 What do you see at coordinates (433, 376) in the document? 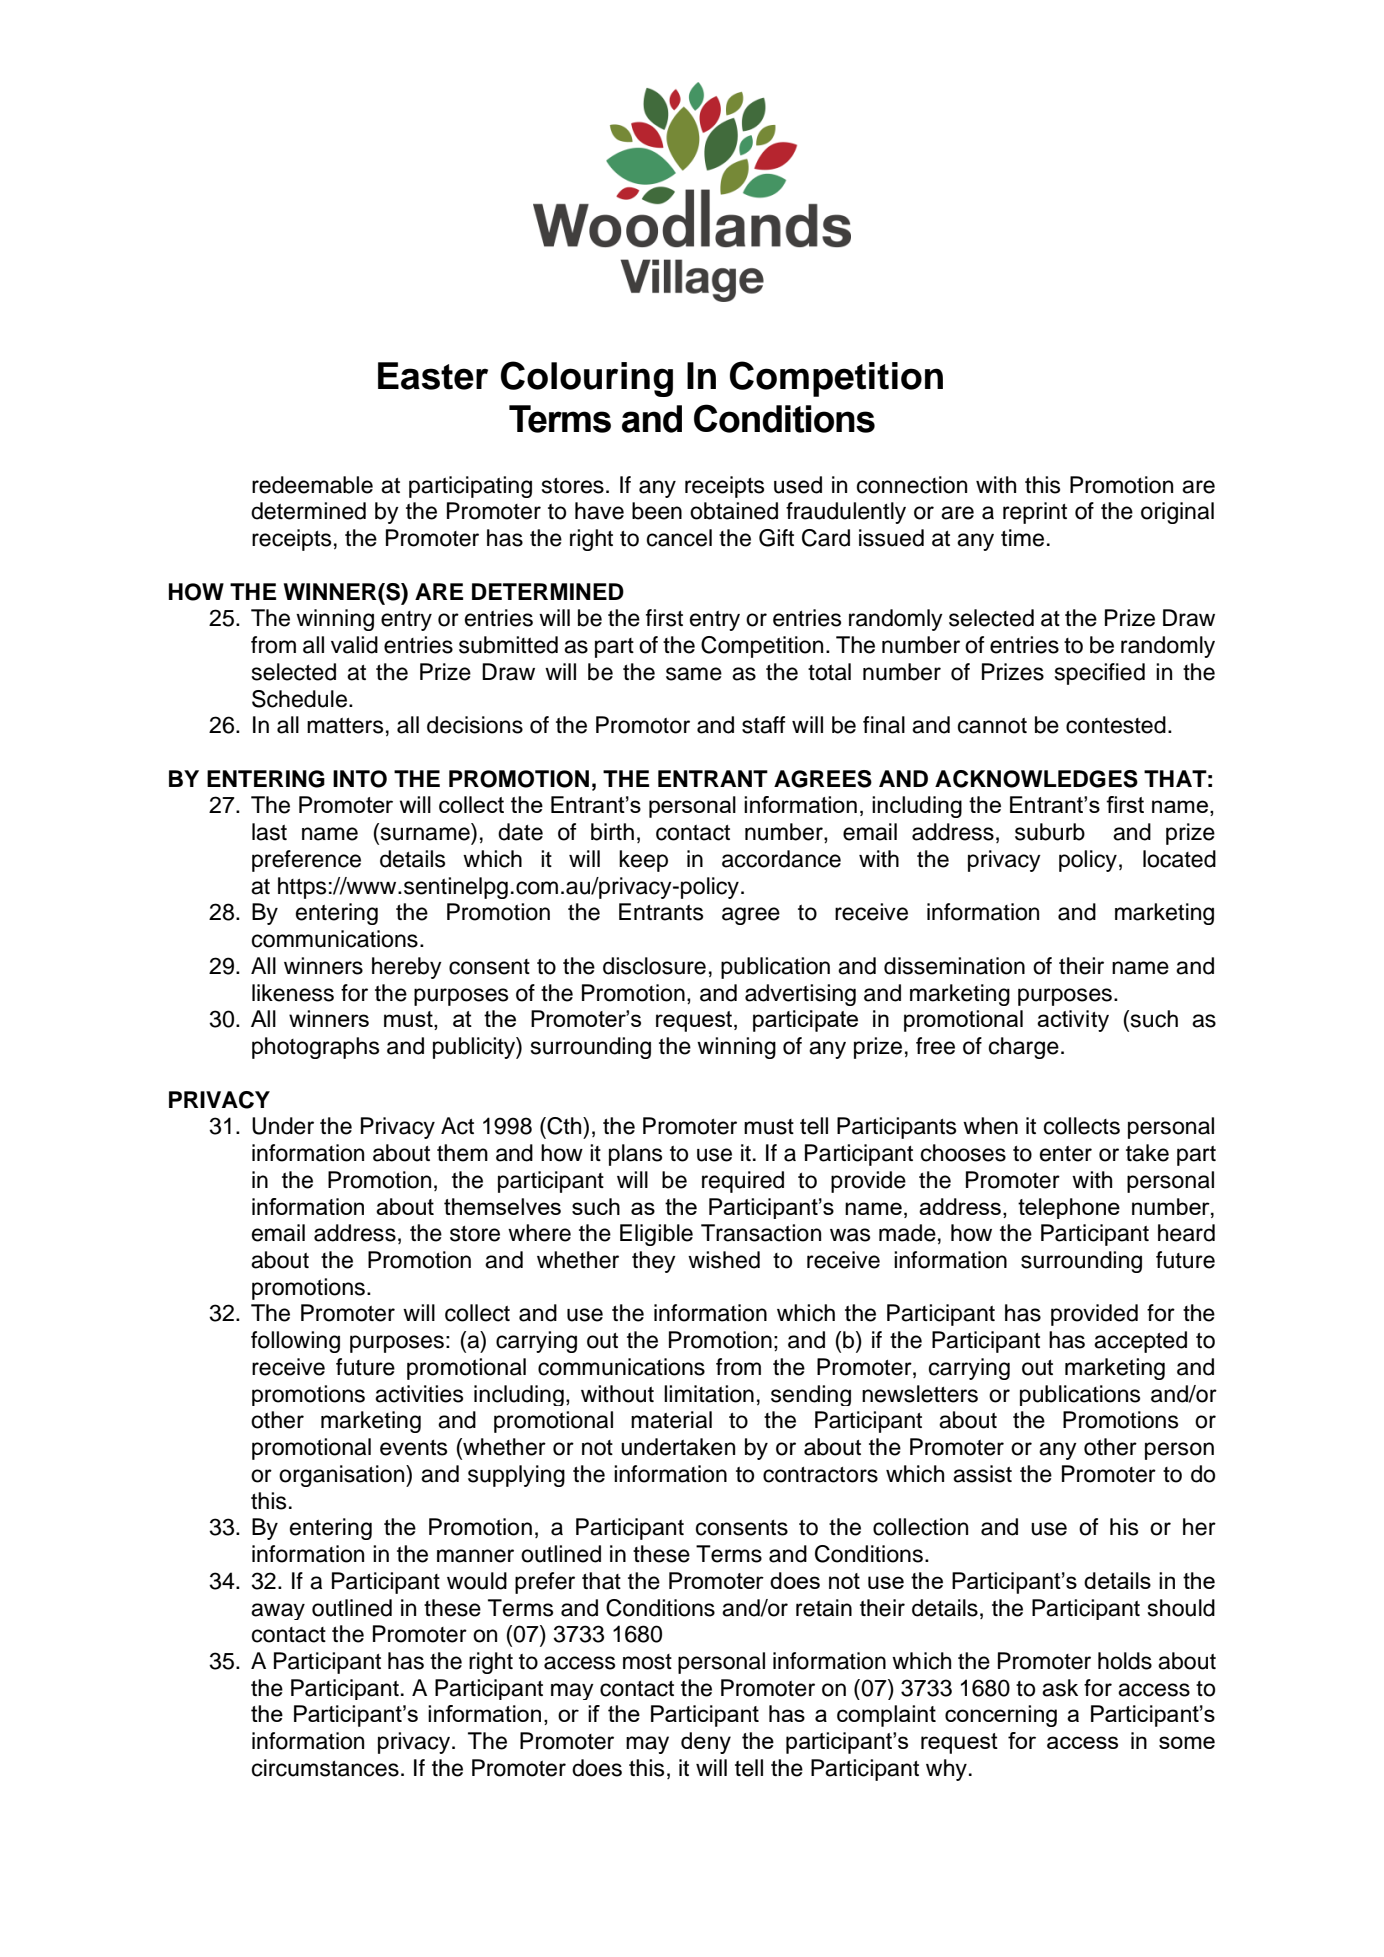
I see `Easter` at bounding box center [433, 376].
